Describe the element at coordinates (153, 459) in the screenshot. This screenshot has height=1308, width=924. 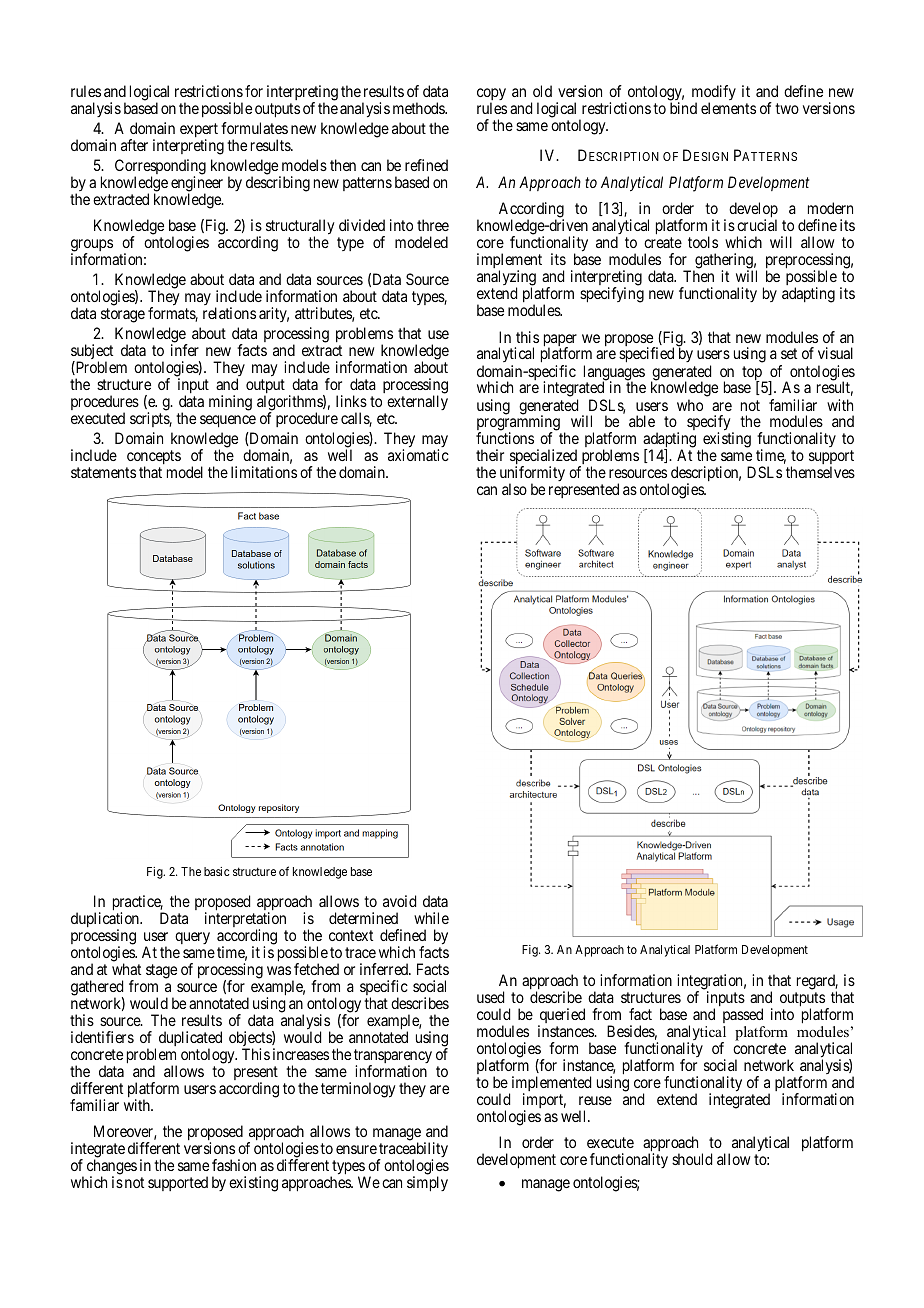
I see `concepts` at that location.
